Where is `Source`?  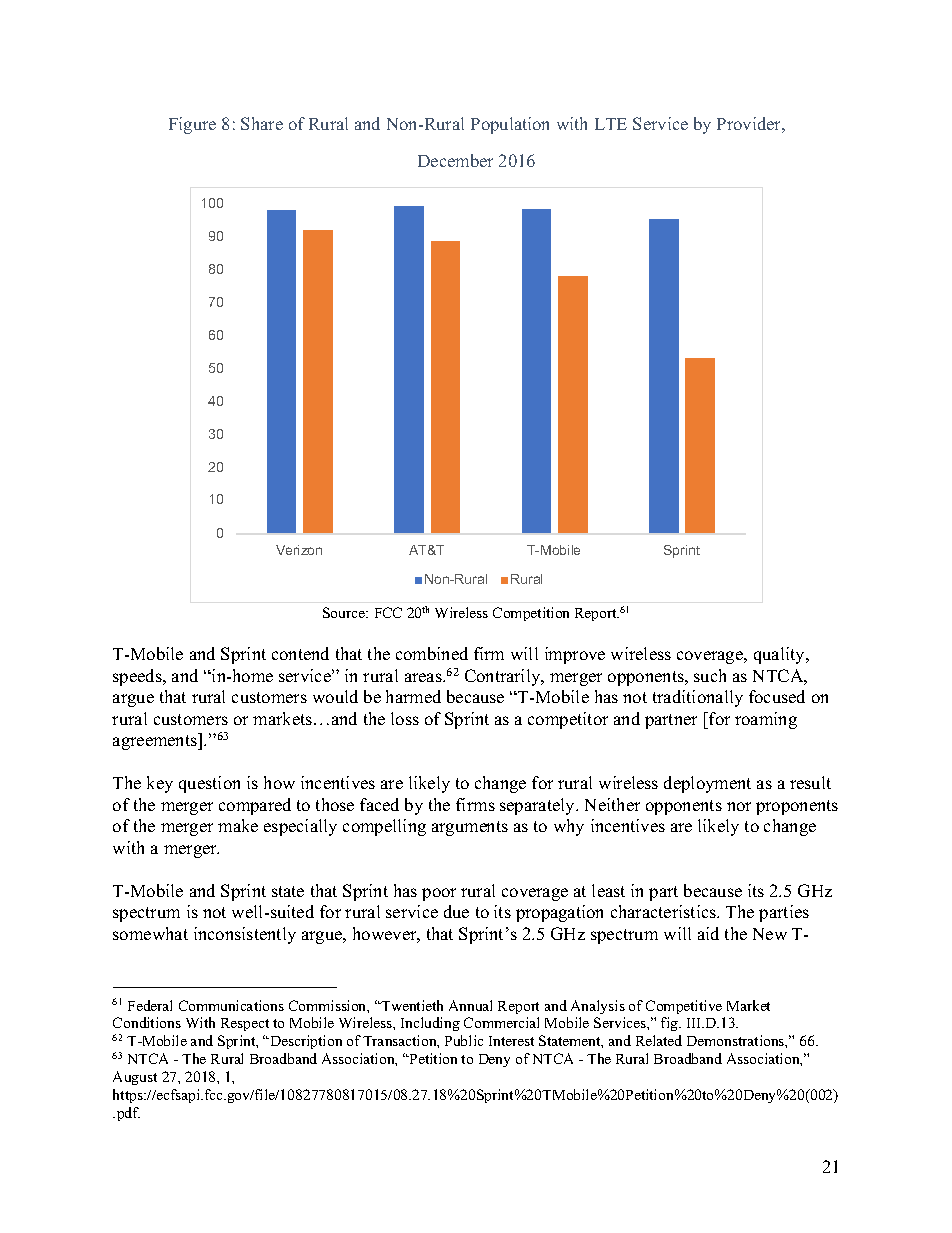
Source is located at coordinates (345, 612).
